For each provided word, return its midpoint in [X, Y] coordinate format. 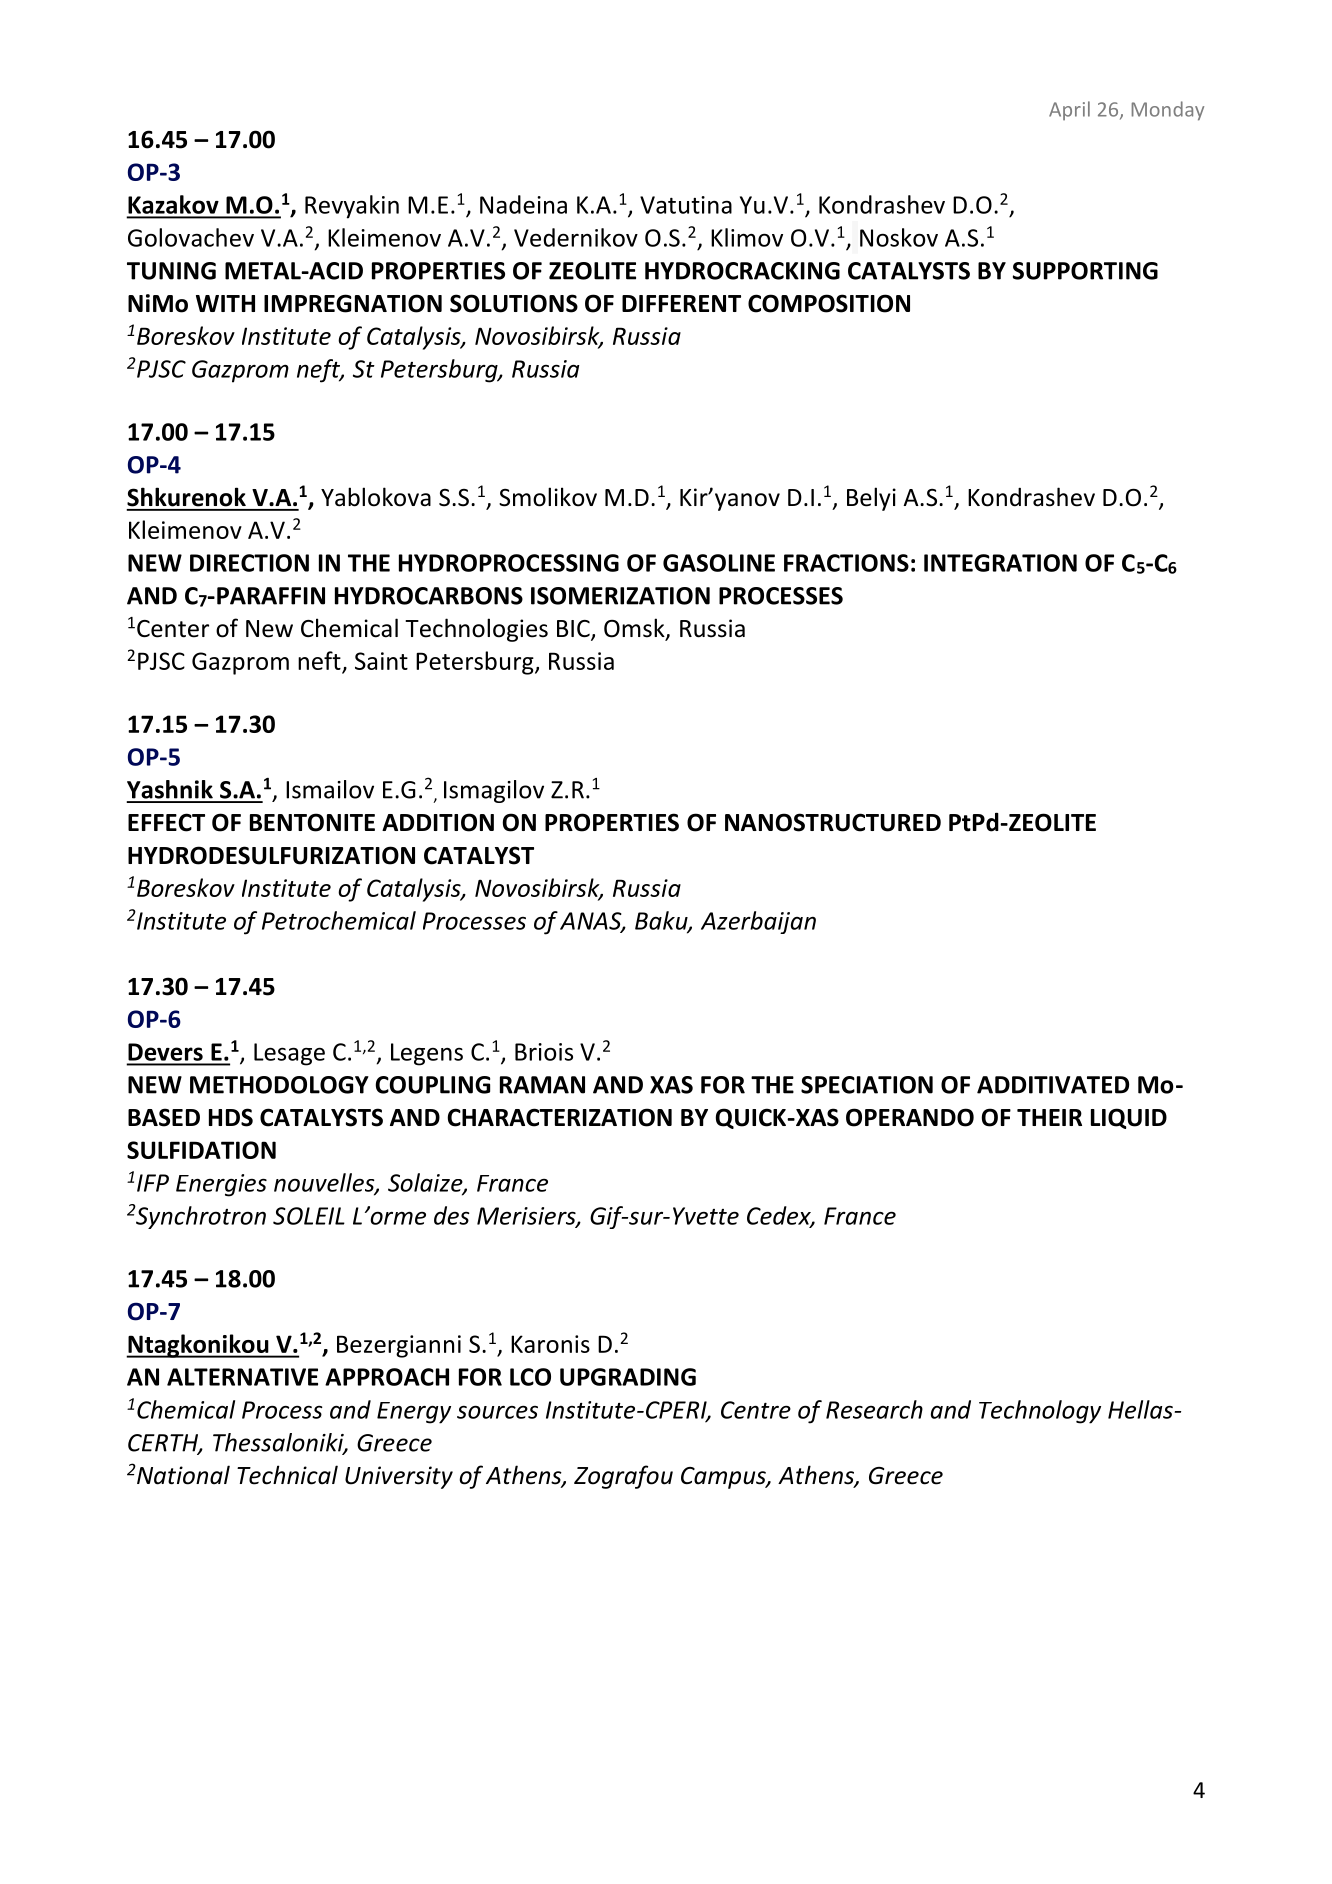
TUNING [171, 271]
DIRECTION [249, 563]
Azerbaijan [758, 922]
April [1069, 111]
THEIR [1049, 1117]
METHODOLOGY [279, 1085]
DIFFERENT [681, 303]
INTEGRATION [1000, 563]
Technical [287, 1475]
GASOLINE [719, 563]
